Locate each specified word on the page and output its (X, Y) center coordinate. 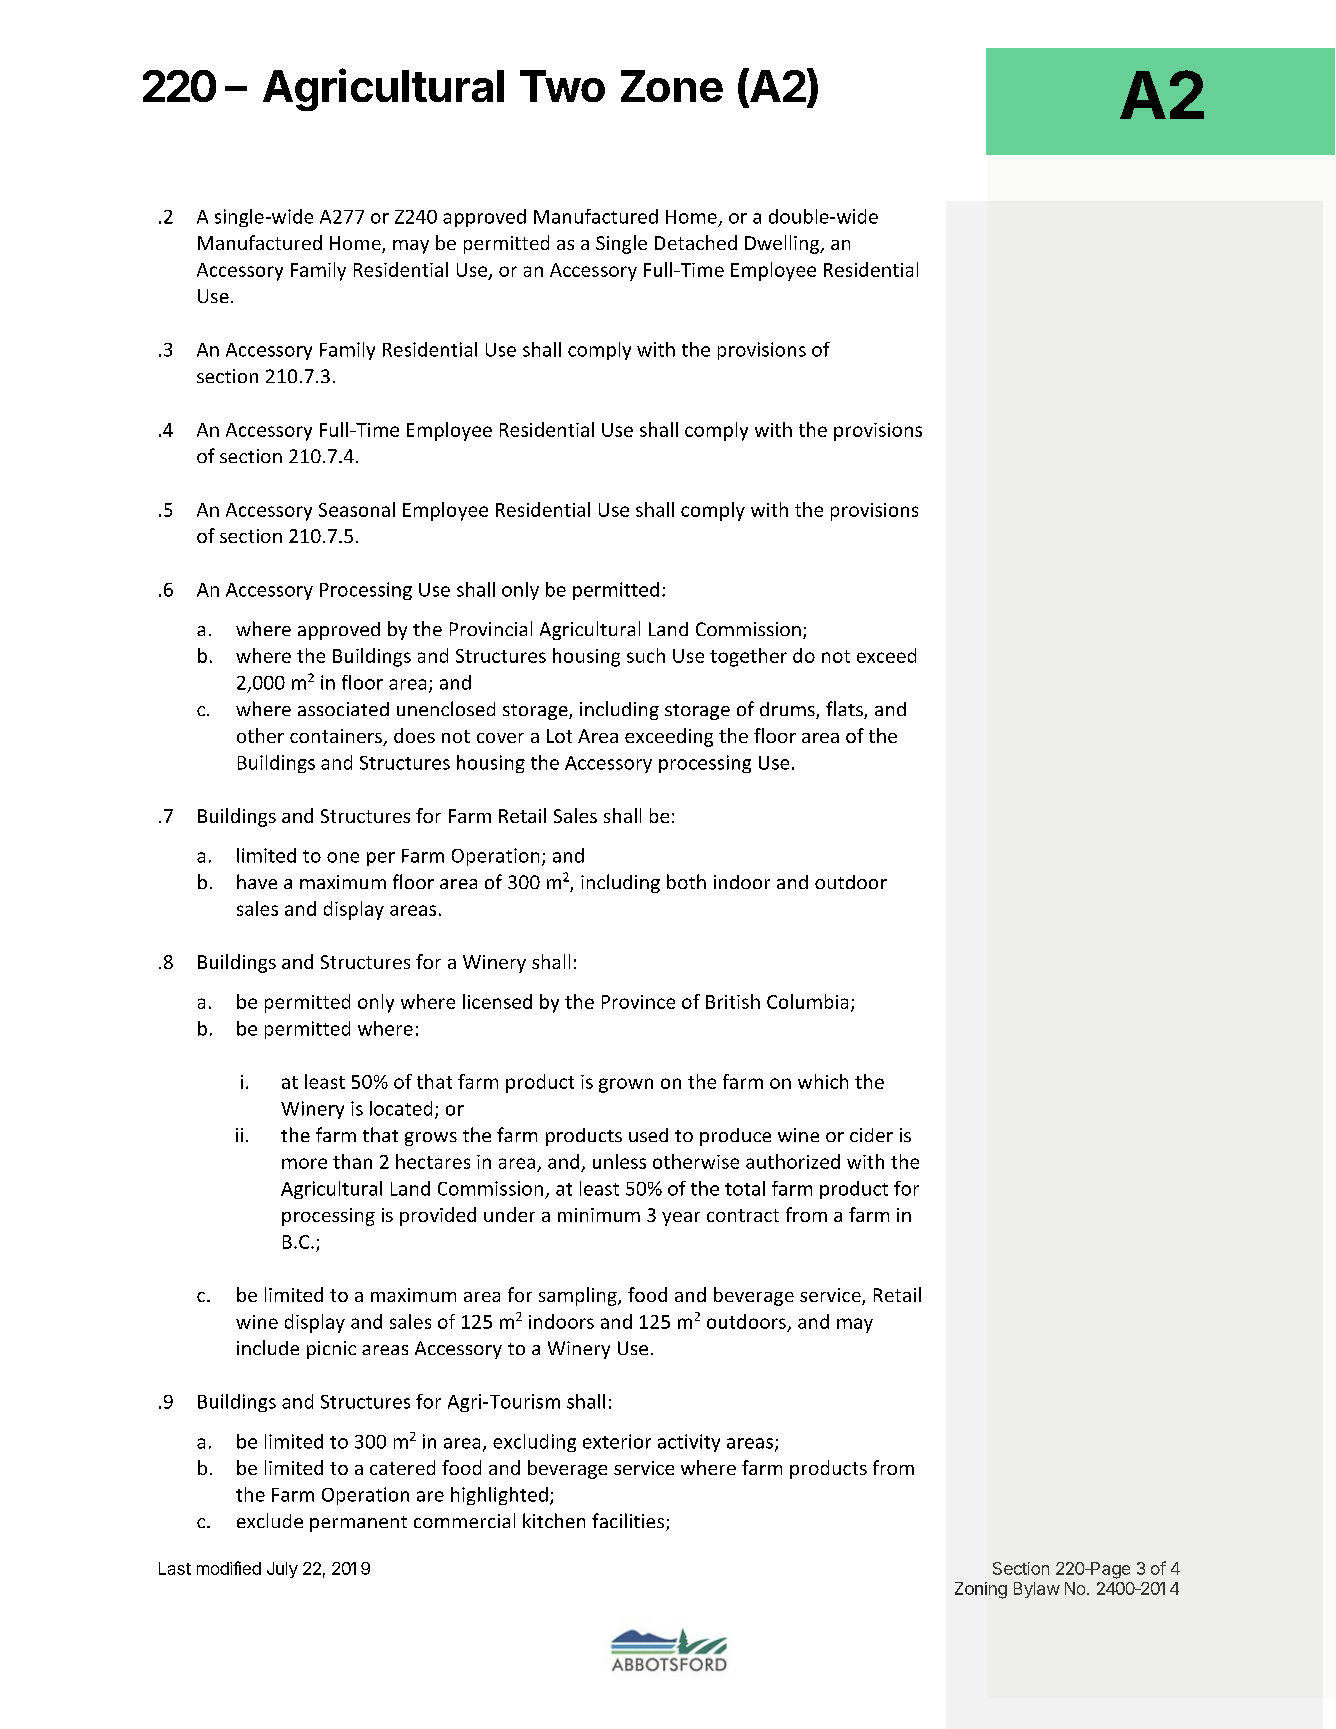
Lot (559, 736)
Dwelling (783, 244)
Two (562, 86)
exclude (270, 1520)
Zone (672, 86)
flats (845, 710)
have (257, 881)
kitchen (554, 1520)
